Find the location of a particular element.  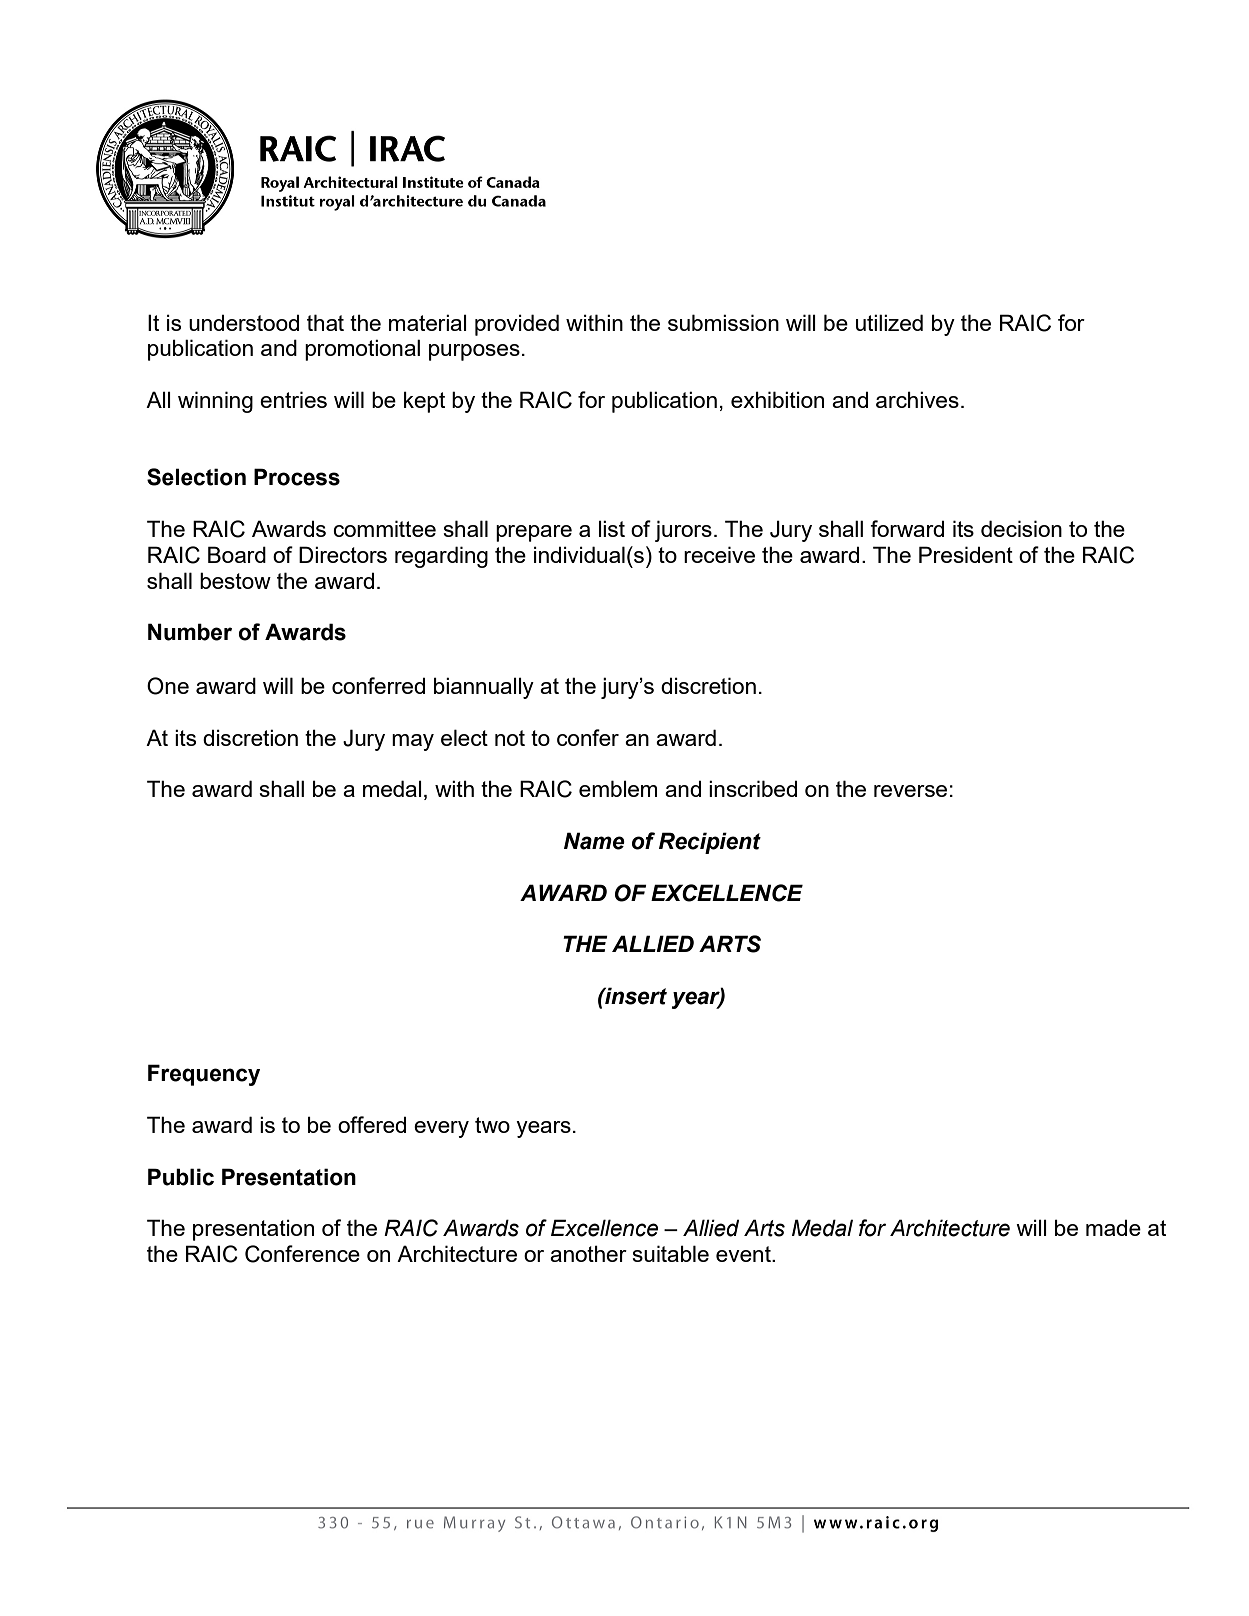

understood is located at coordinates (244, 322).
